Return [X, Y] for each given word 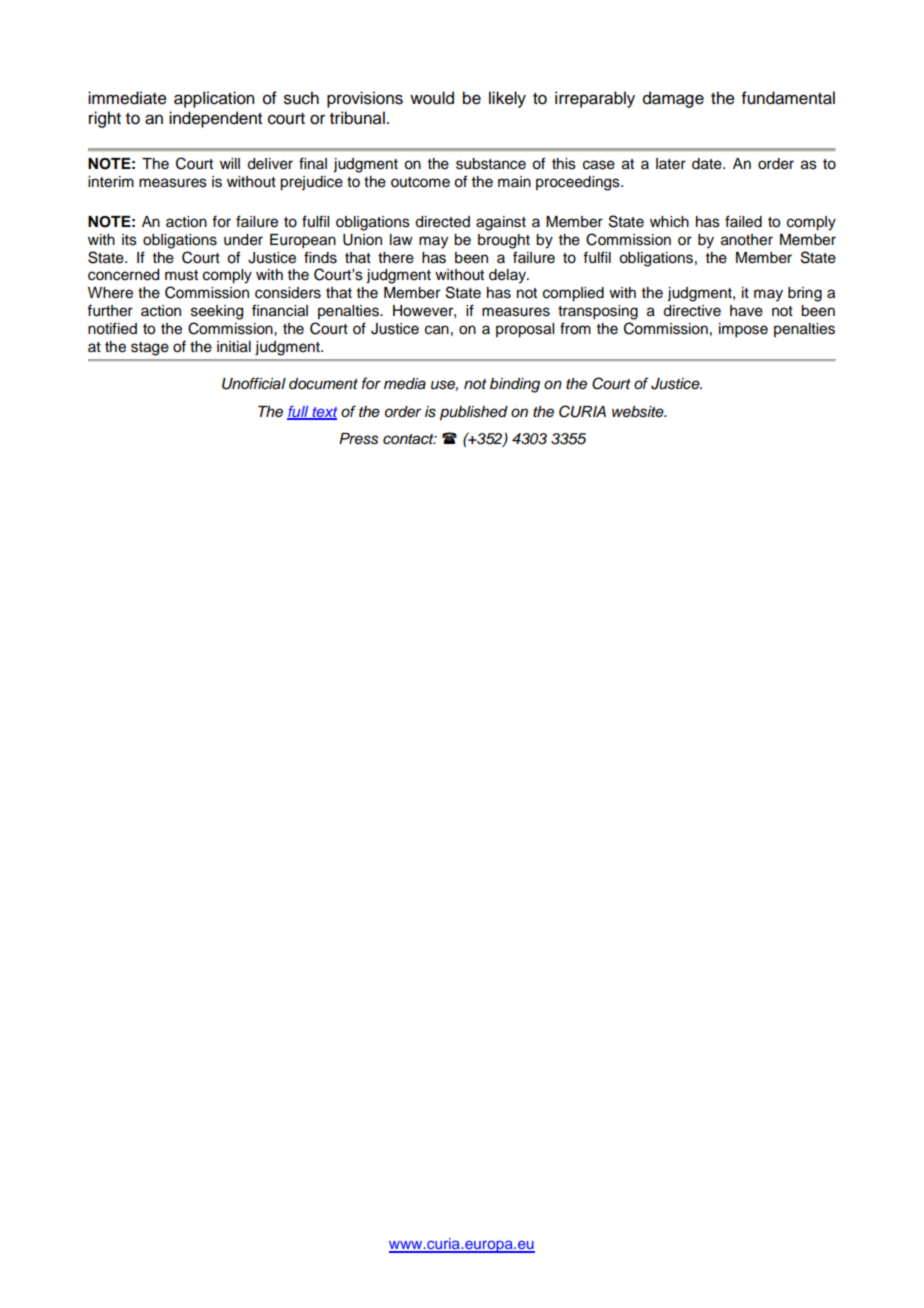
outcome [420, 182]
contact [409, 439]
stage [150, 349]
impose [743, 330]
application [214, 99]
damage [673, 99]
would [432, 98]
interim [111, 182]
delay [508, 276]
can [437, 330]
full [299, 412]
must [181, 275]
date [708, 164]
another [747, 240]
